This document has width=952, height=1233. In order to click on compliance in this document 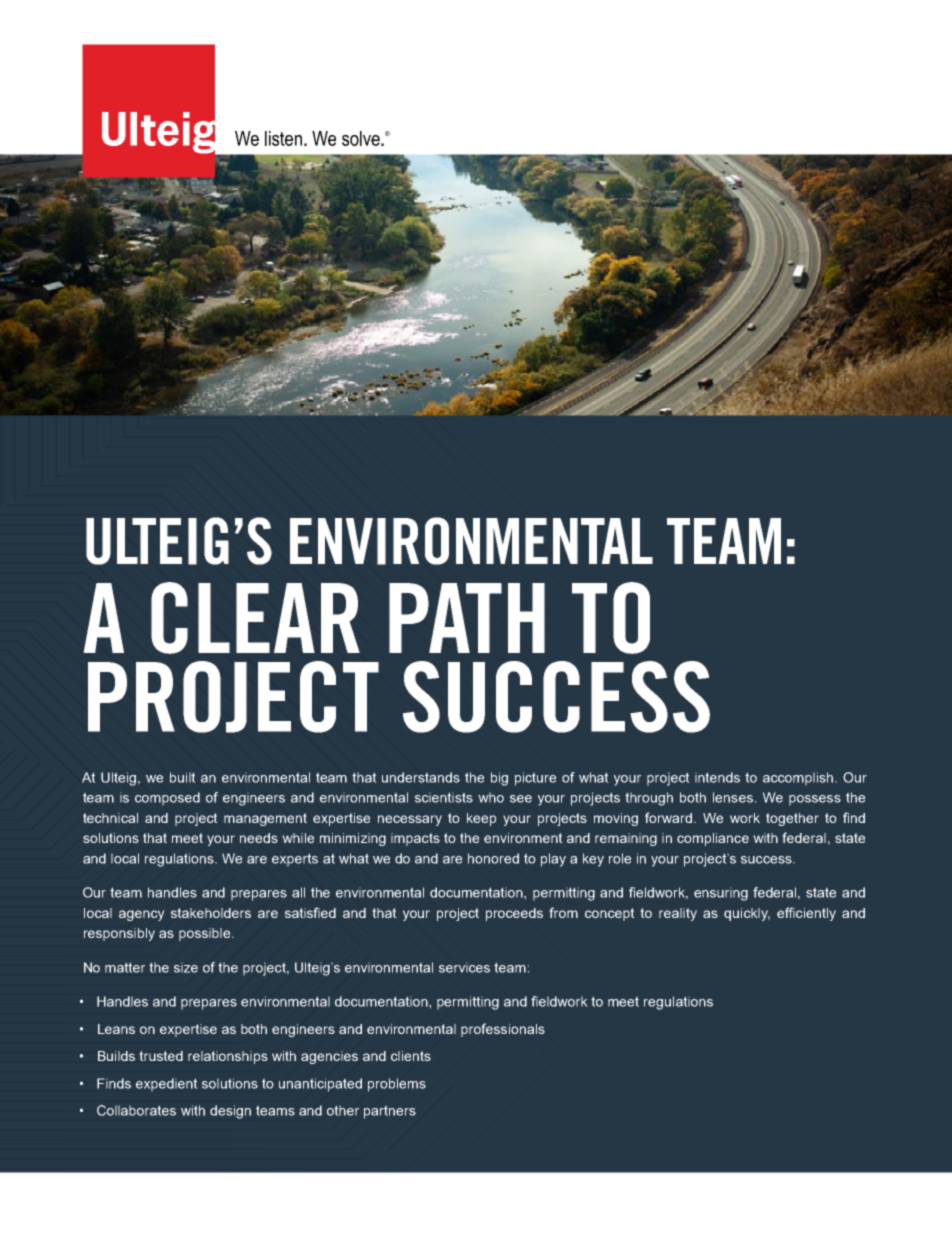, I will do `click(713, 839)`.
